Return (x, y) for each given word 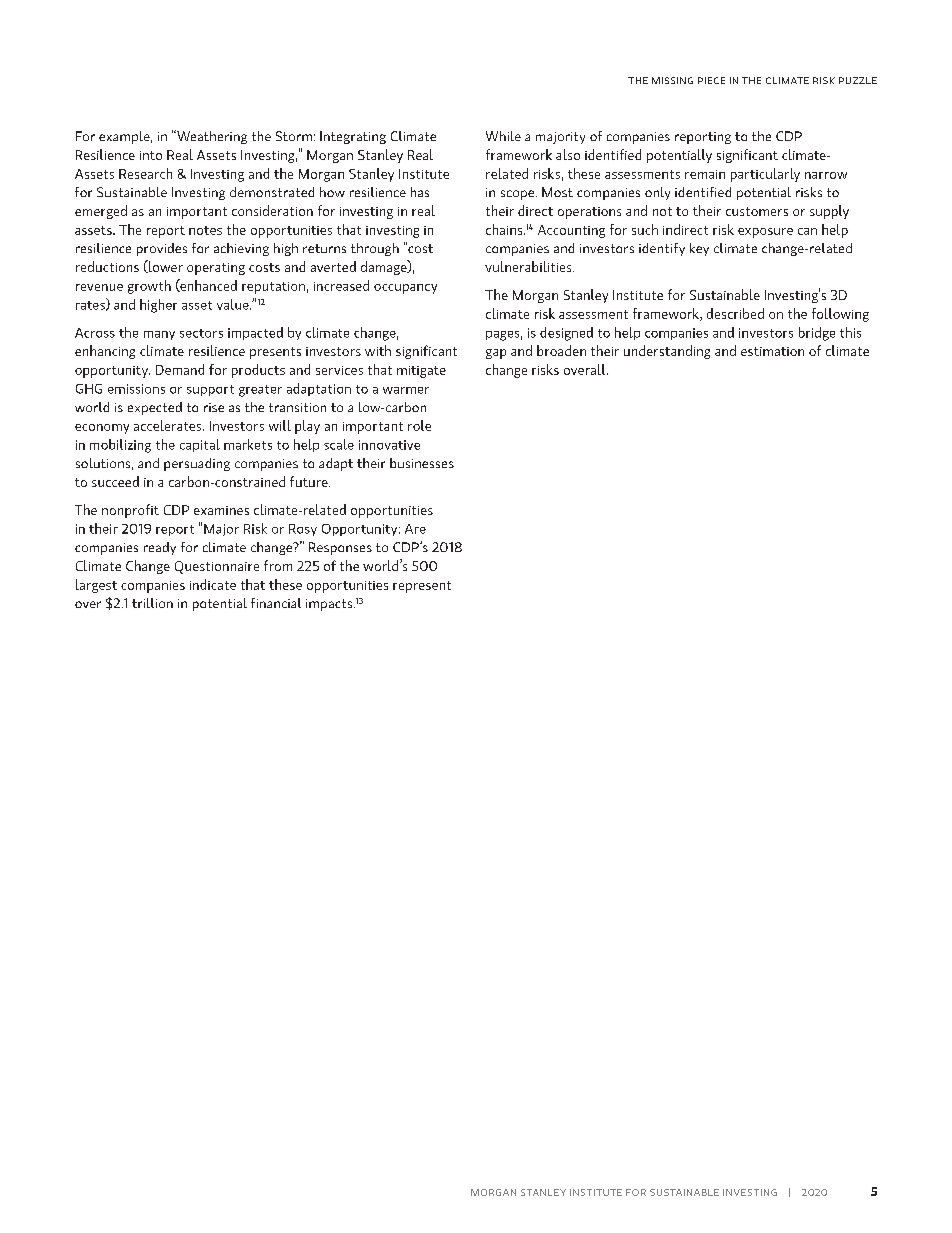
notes (205, 230)
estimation (772, 351)
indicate (213, 584)
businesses (422, 463)
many (159, 335)
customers (757, 211)
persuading (197, 464)
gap (496, 354)
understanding (667, 352)
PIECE (711, 80)
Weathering (211, 137)
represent (422, 587)
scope (519, 195)
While (503, 136)
